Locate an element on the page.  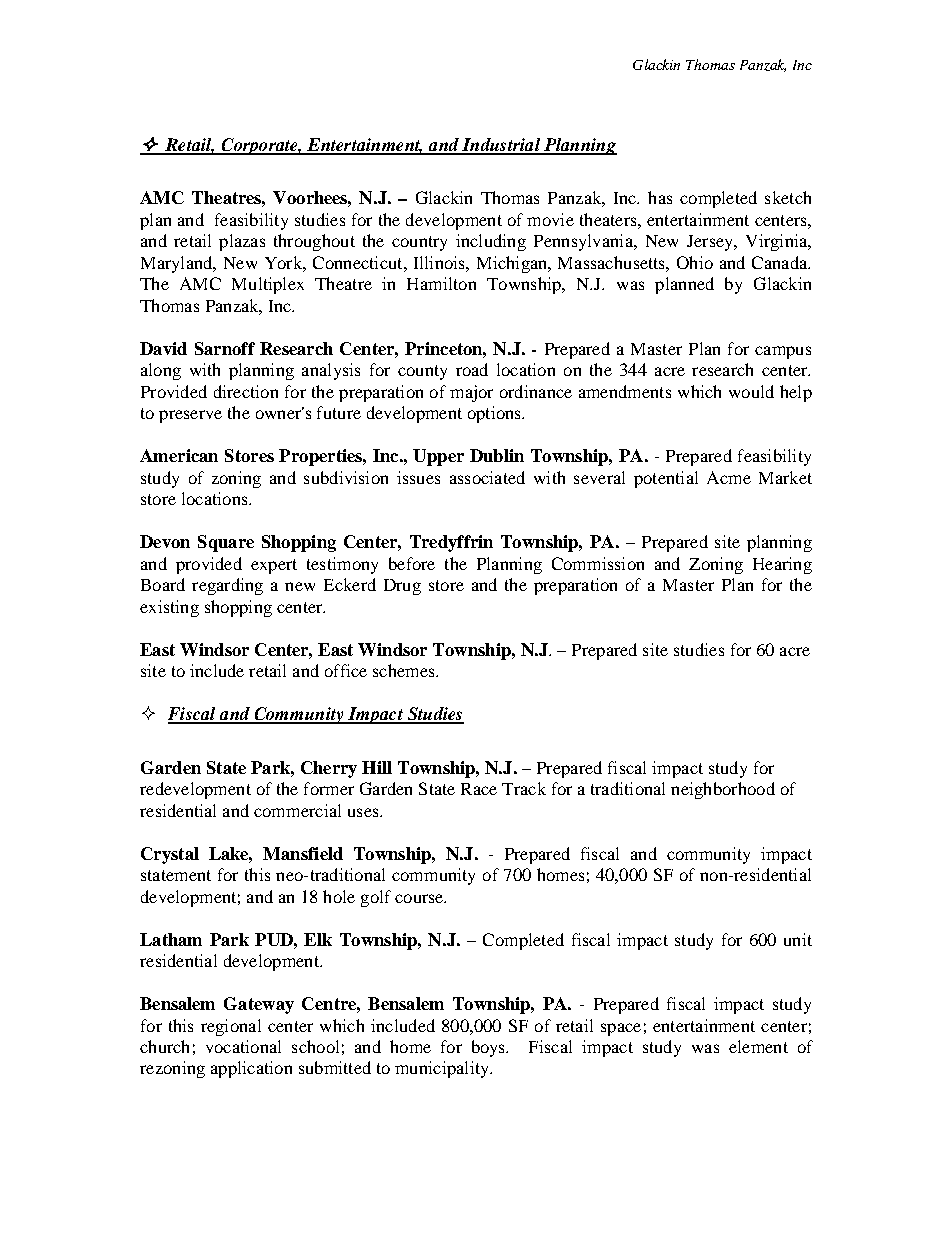
vocational is located at coordinates (243, 1046).
